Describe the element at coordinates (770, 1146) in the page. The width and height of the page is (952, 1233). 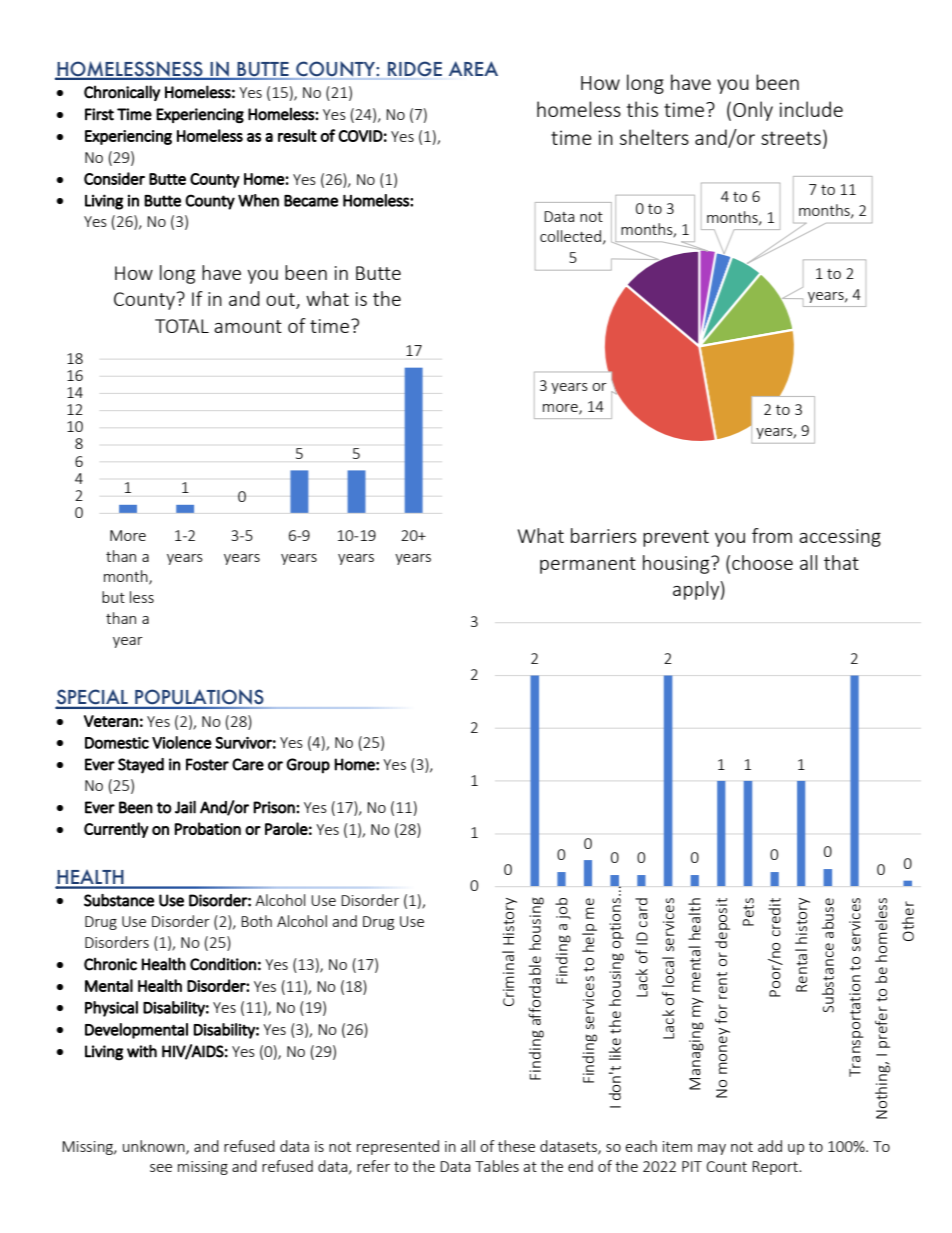
I see `add` at that location.
